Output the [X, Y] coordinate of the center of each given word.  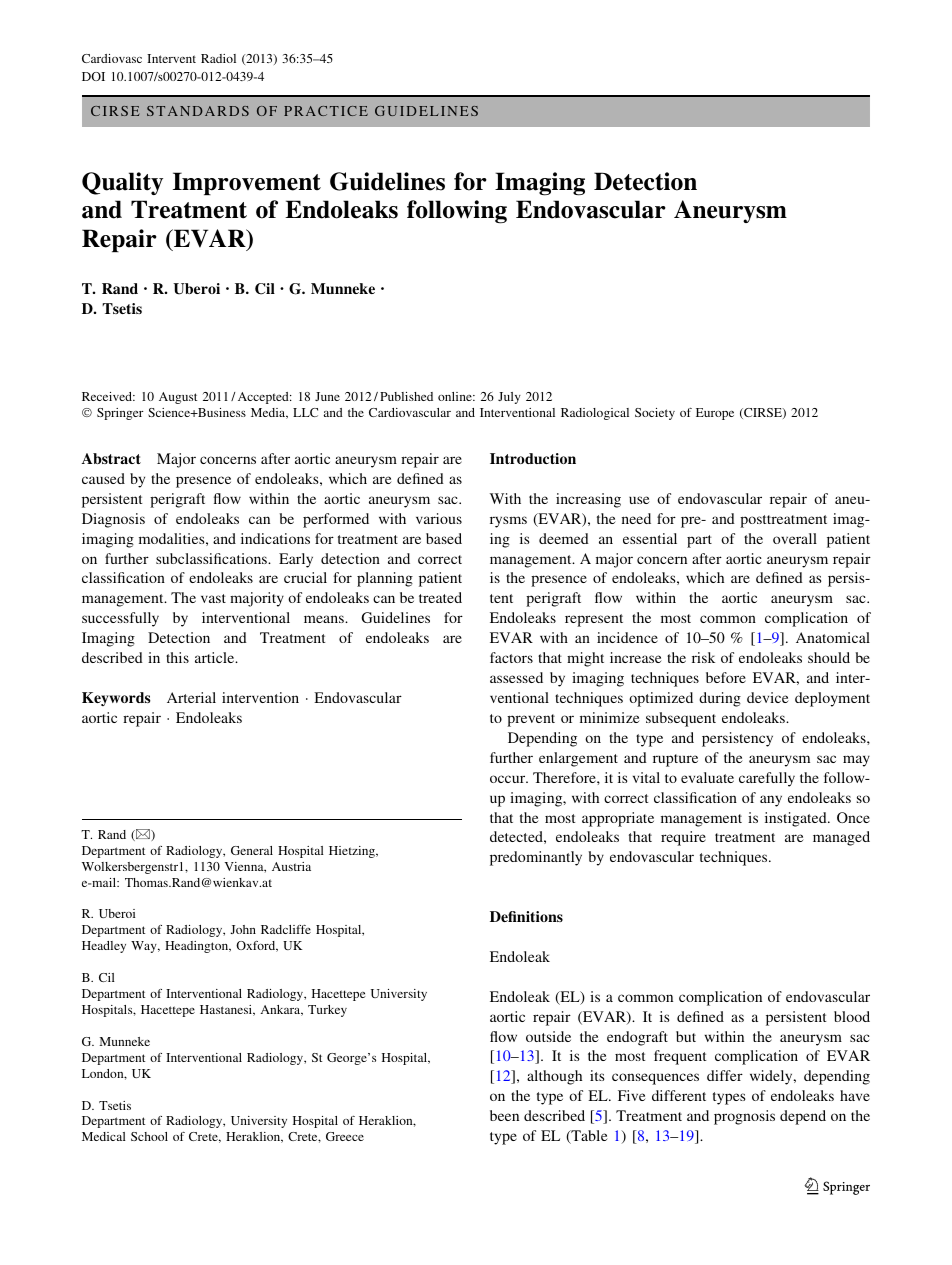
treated [440, 597]
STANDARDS [198, 111]
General [252, 850]
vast [213, 598]
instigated [797, 819]
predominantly [536, 858]
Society [655, 414]
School [149, 1136]
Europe [715, 414]
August [178, 398]
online [456, 396]
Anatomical [833, 637]
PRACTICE [326, 111]
